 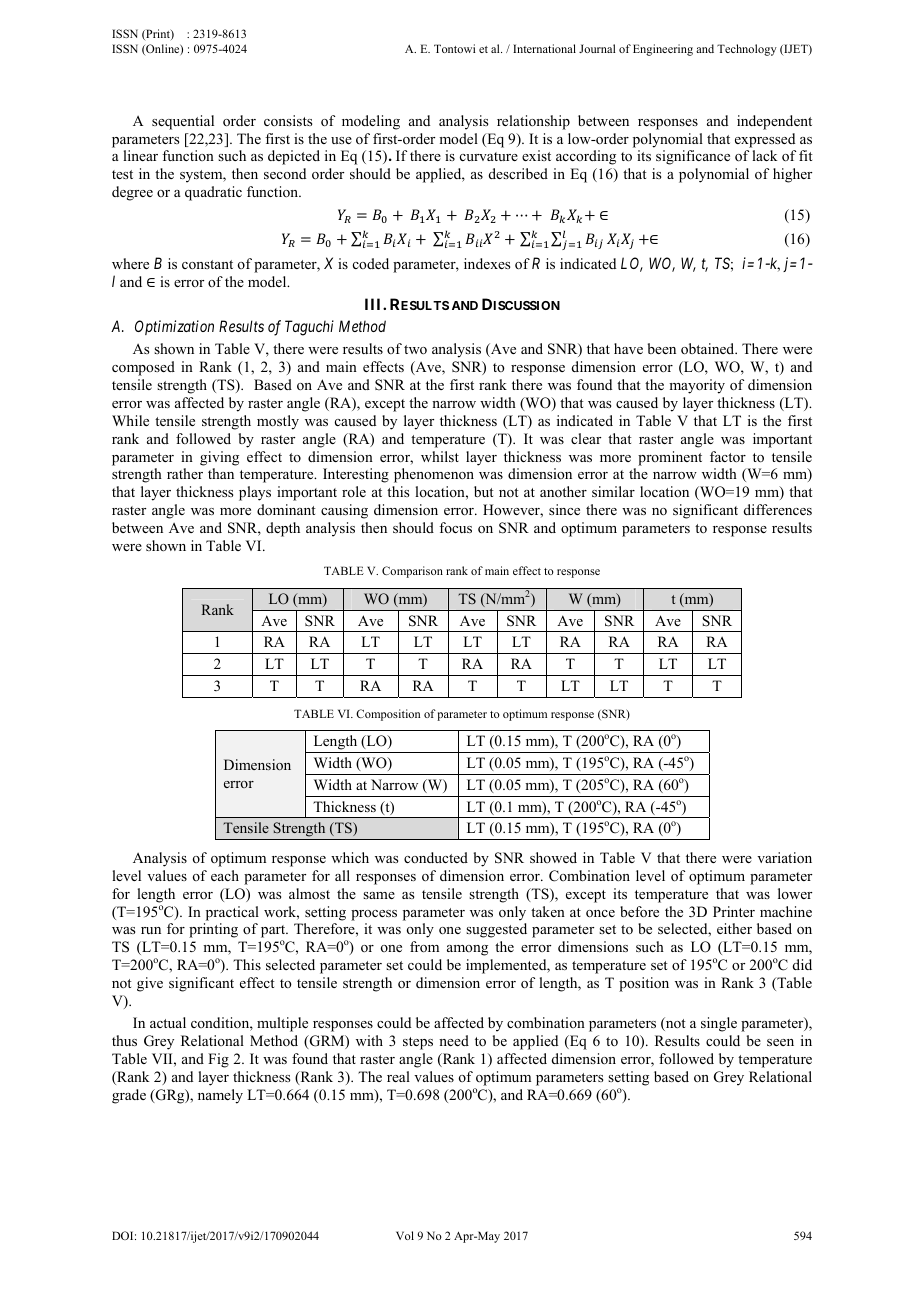 What do you see at coordinates (533, 122) in the document?
I see `relationship` at bounding box center [533, 122].
